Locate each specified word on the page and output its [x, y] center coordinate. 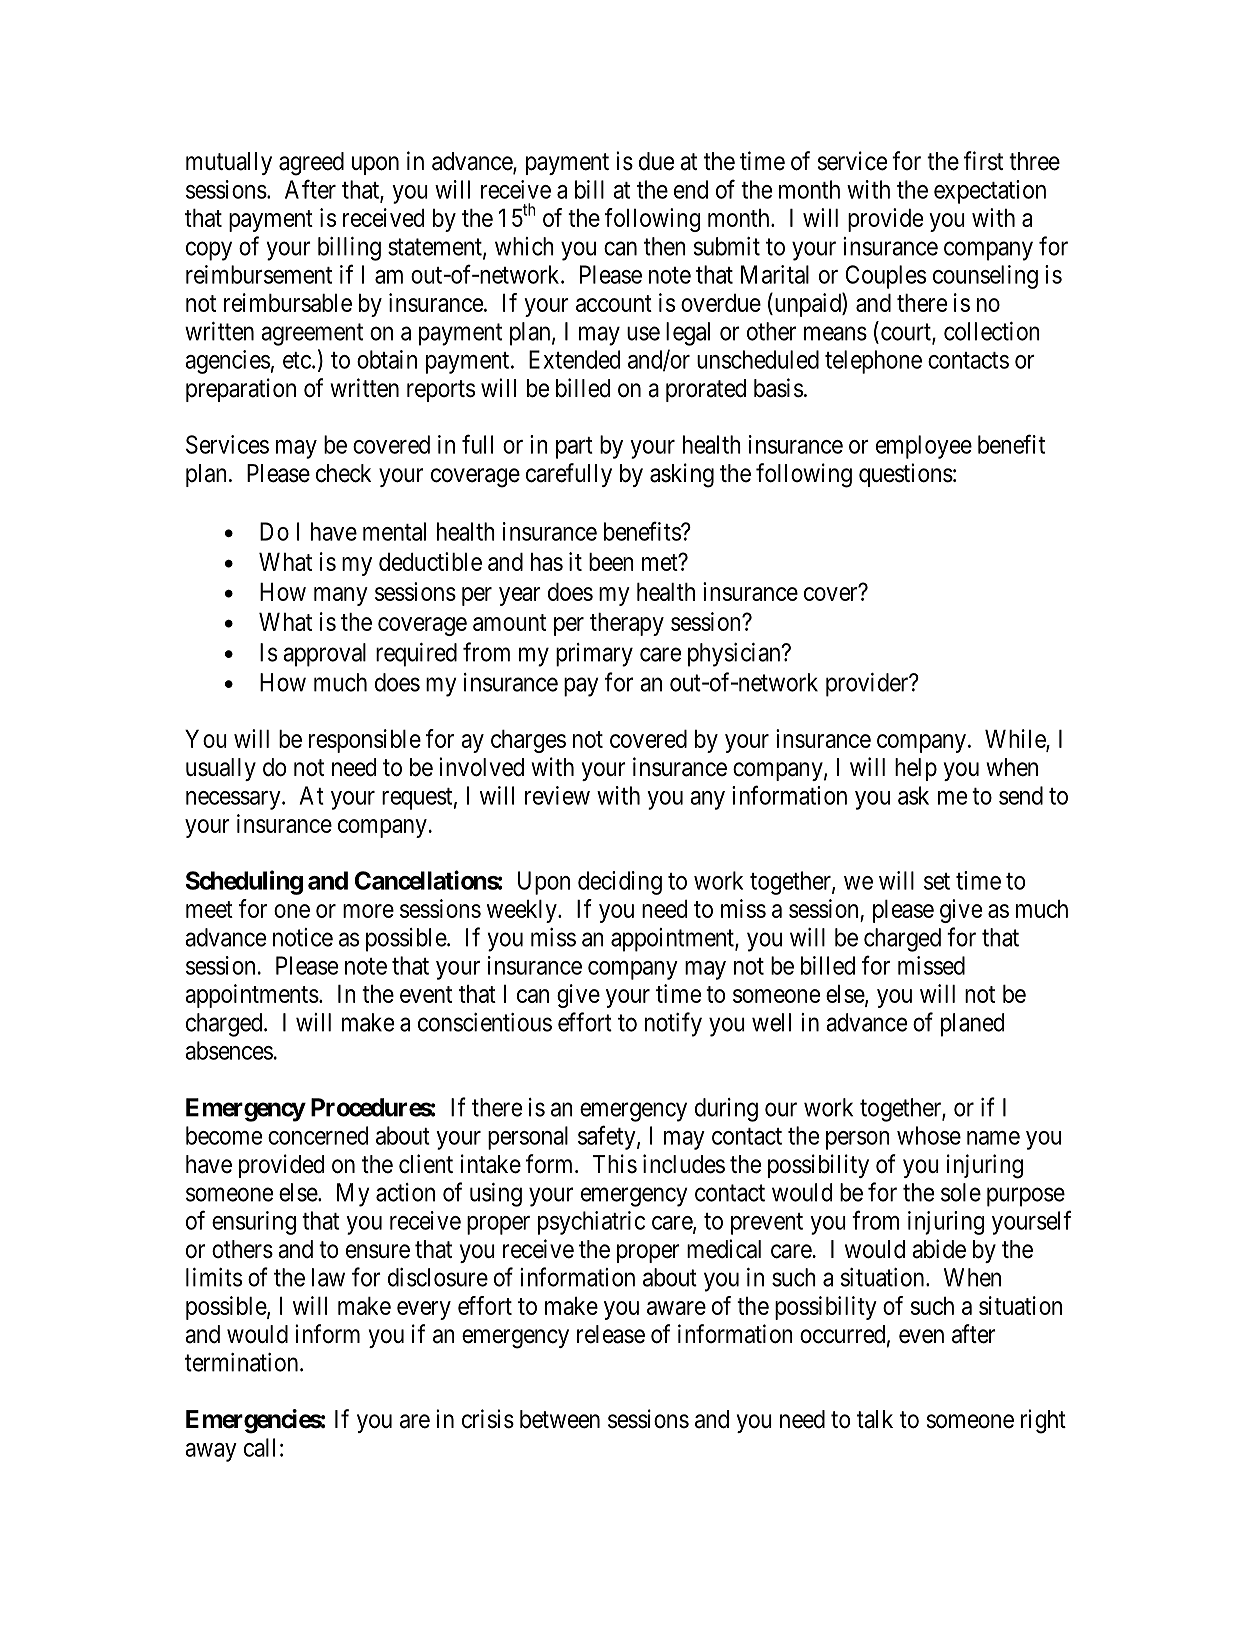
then [665, 246]
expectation [990, 192]
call [259, 1447]
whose [929, 1135]
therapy [627, 624]
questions [906, 475]
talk [875, 1419]
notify [673, 1024]
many [341, 596]
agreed [311, 164]
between [560, 1419]
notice [303, 937]
